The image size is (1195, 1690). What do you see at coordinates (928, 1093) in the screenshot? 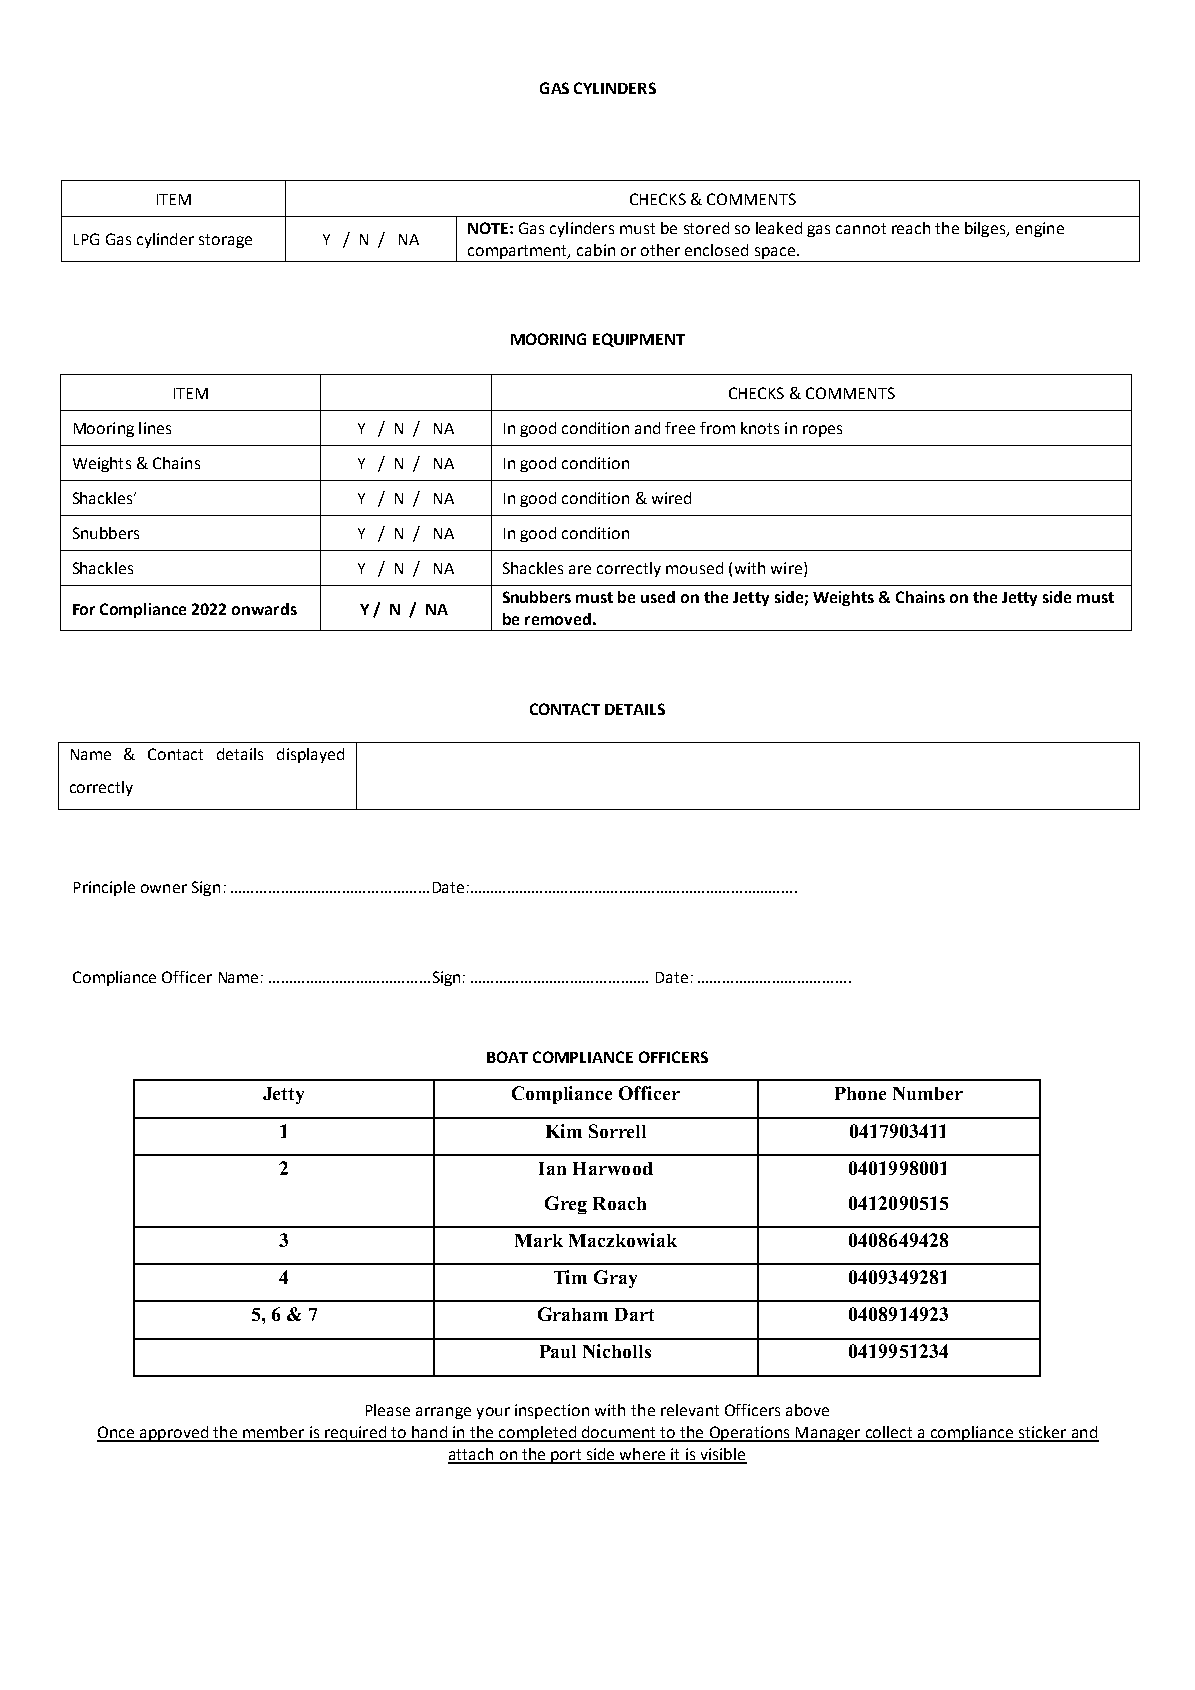
I see `Number` at bounding box center [928, 1093].
